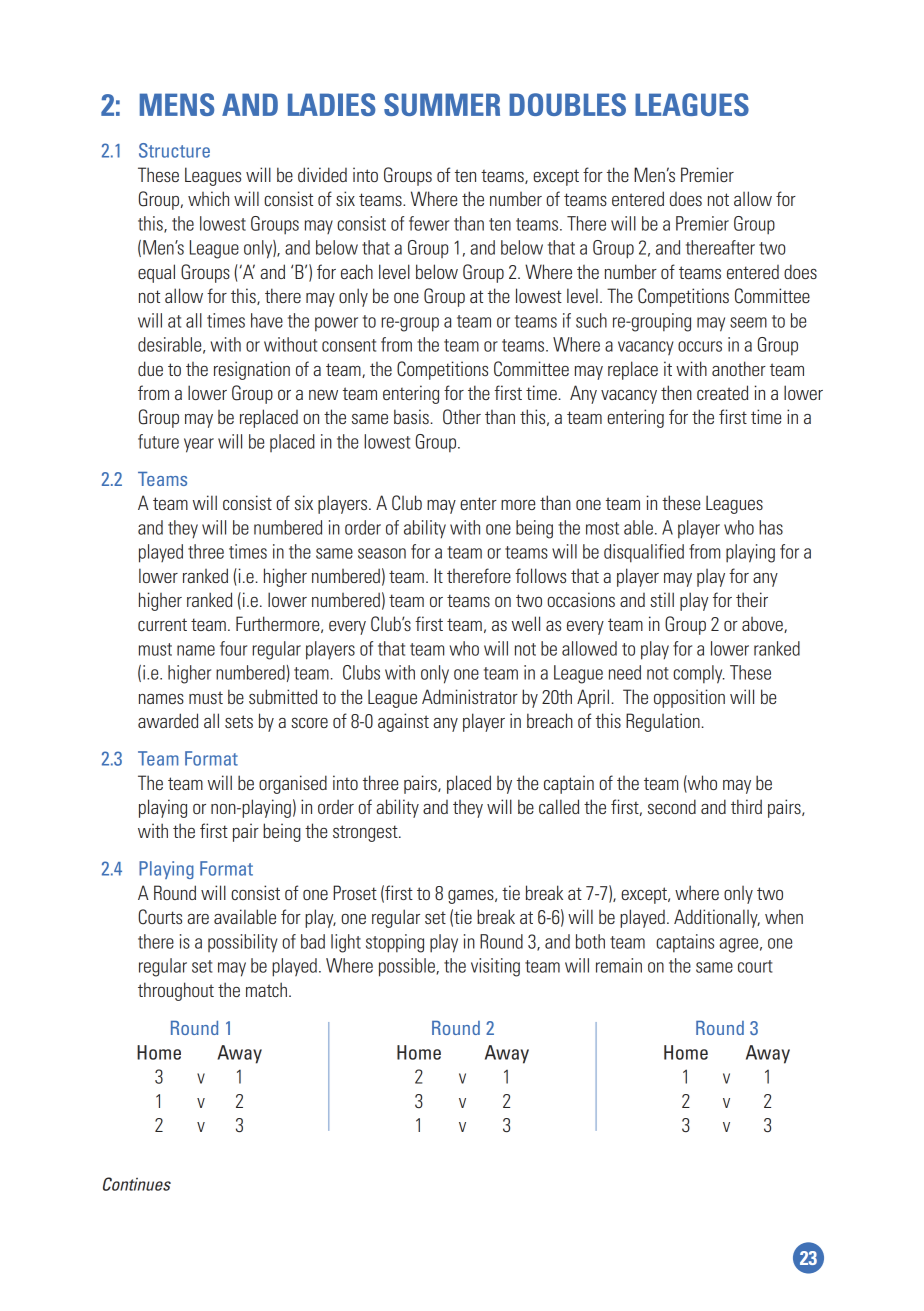 This document has height=1311, width=924. Describe the element at coordinates (174, 150) in the document. I see `Structure` at that location.
